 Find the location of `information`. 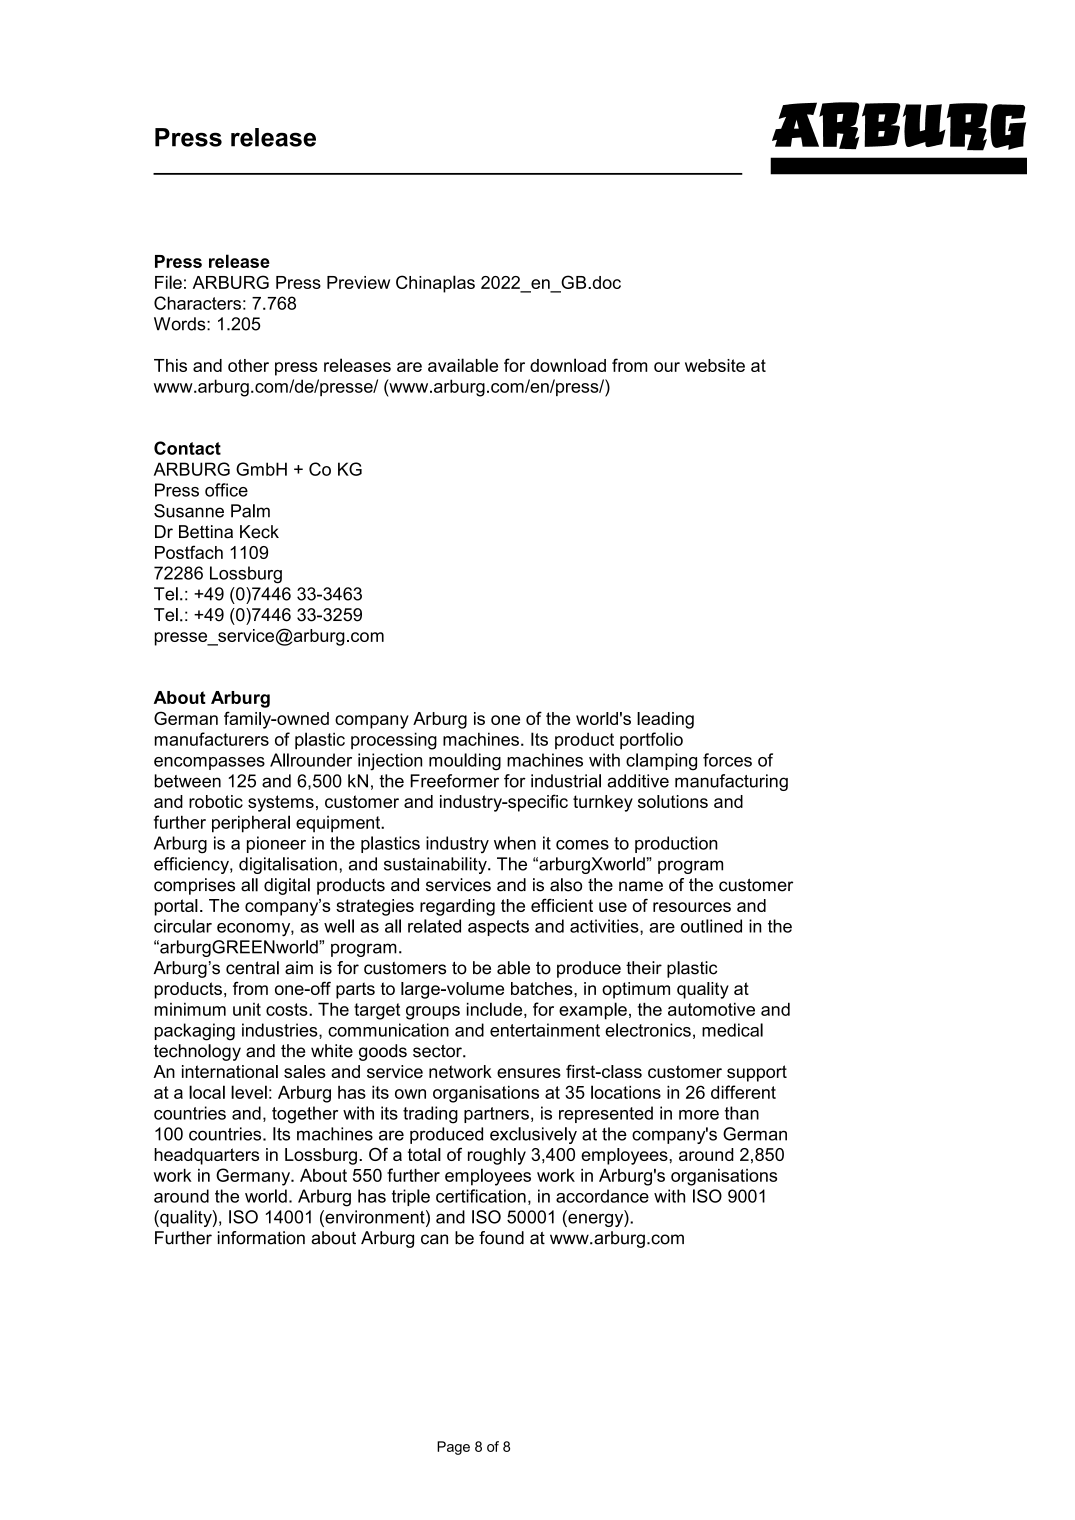

information is located at coordinates (261, 1238).
